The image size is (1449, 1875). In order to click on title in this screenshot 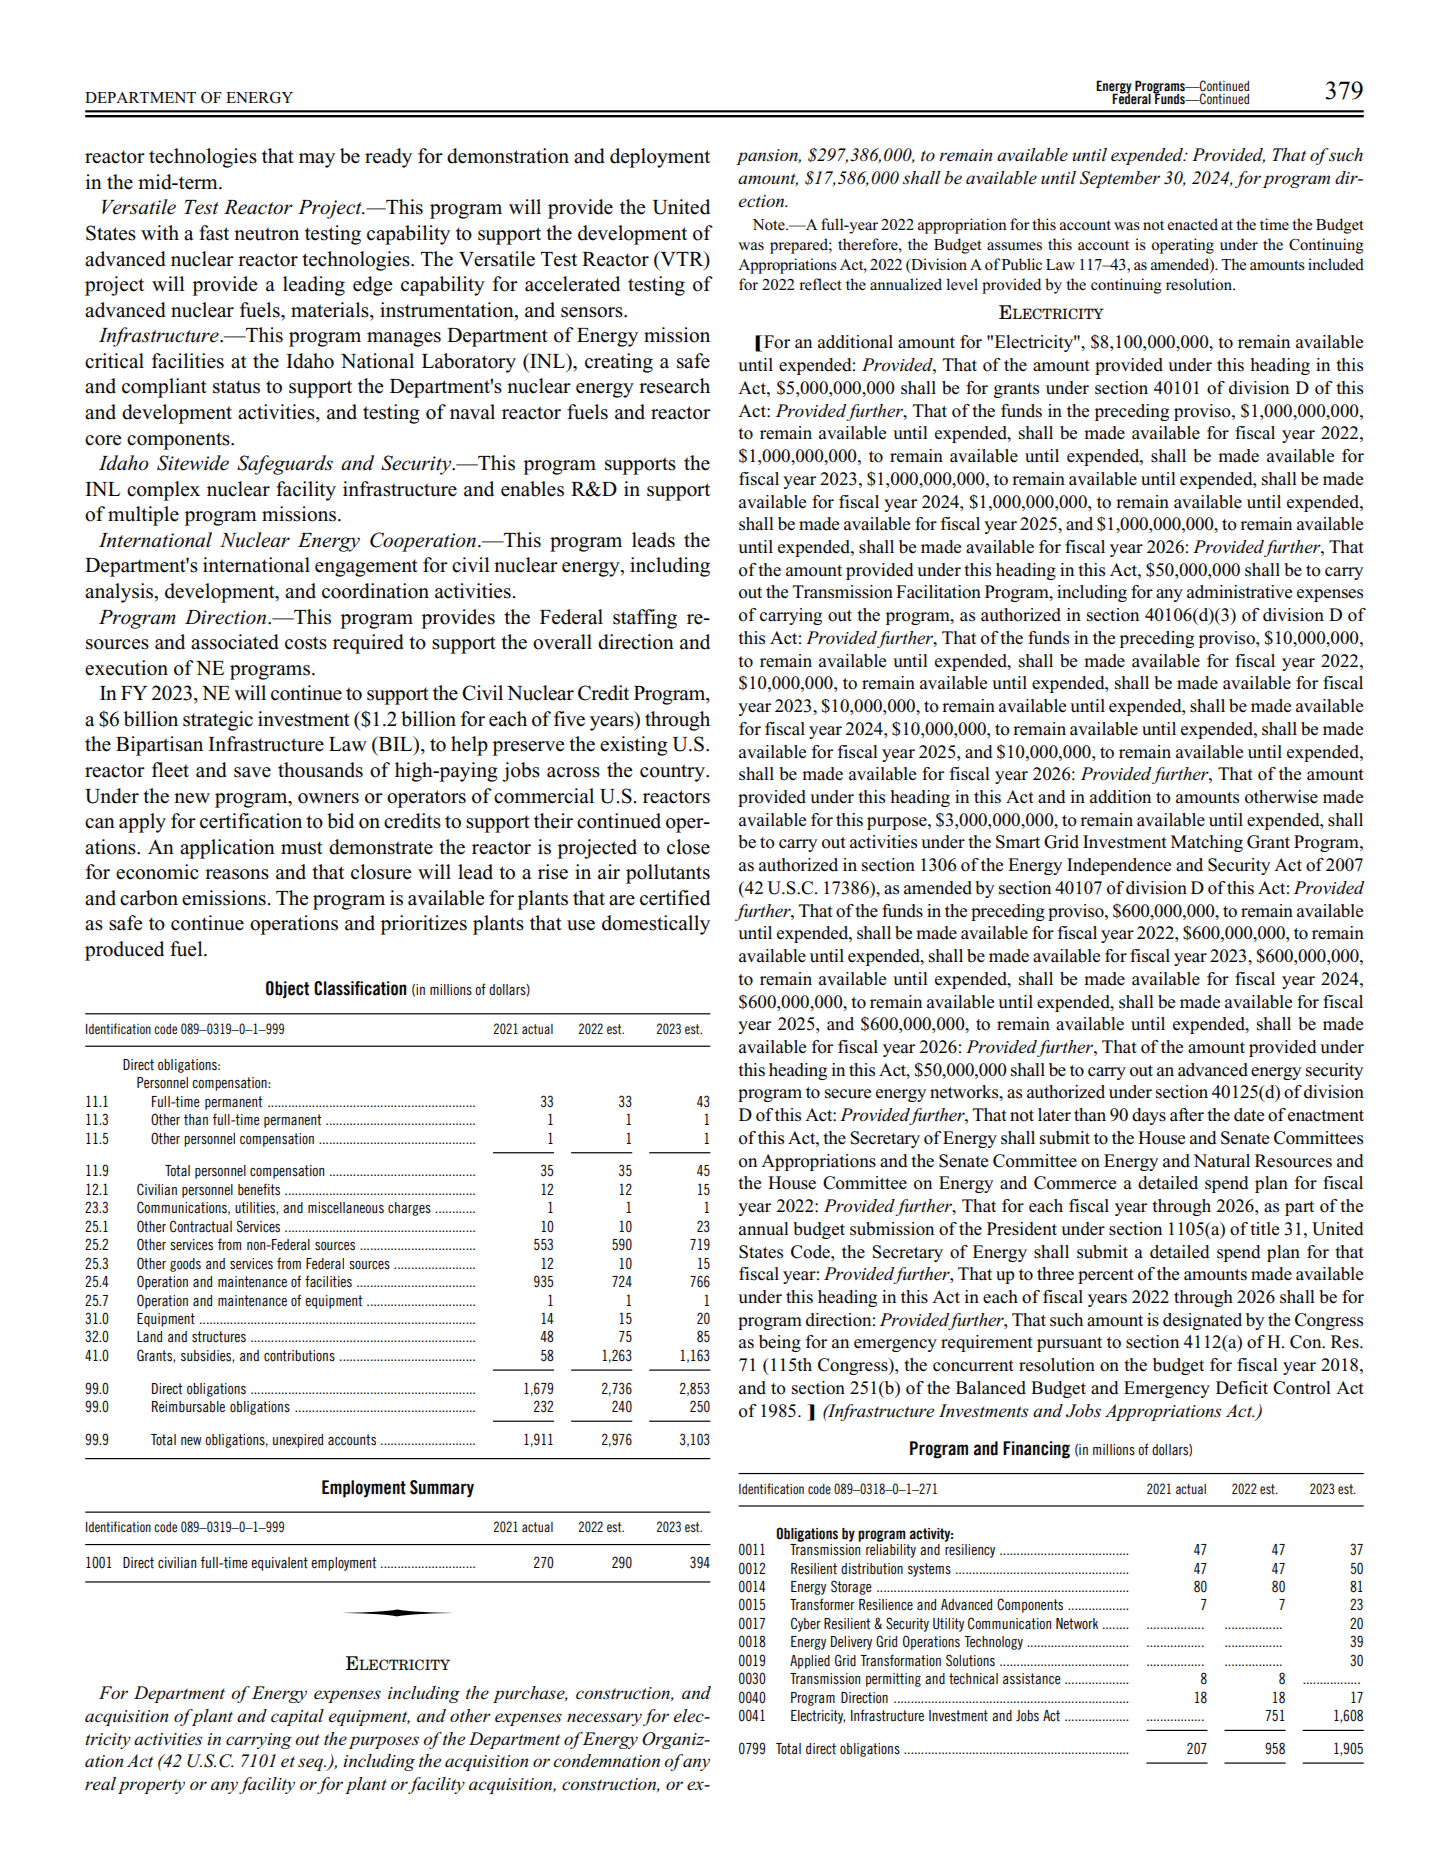, I will do `click(1264, 1229)`.
